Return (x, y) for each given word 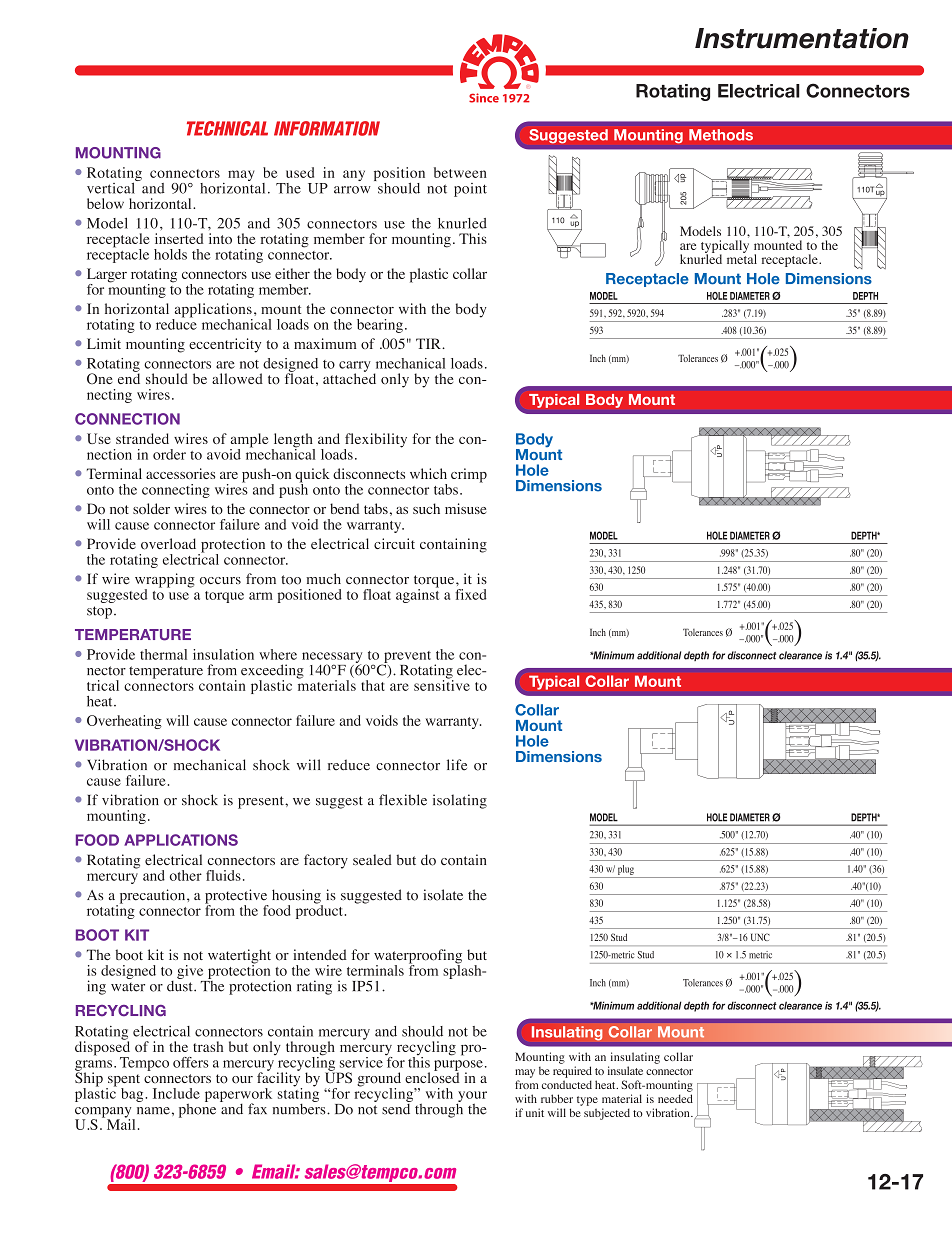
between (460, 172)
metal (742, 258)
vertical (112, 187)
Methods (721, 135)
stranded (142, 438)
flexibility (375, 441)
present (262, 802)
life (457, 765)
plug (626, 870)
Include (176, 1093)
